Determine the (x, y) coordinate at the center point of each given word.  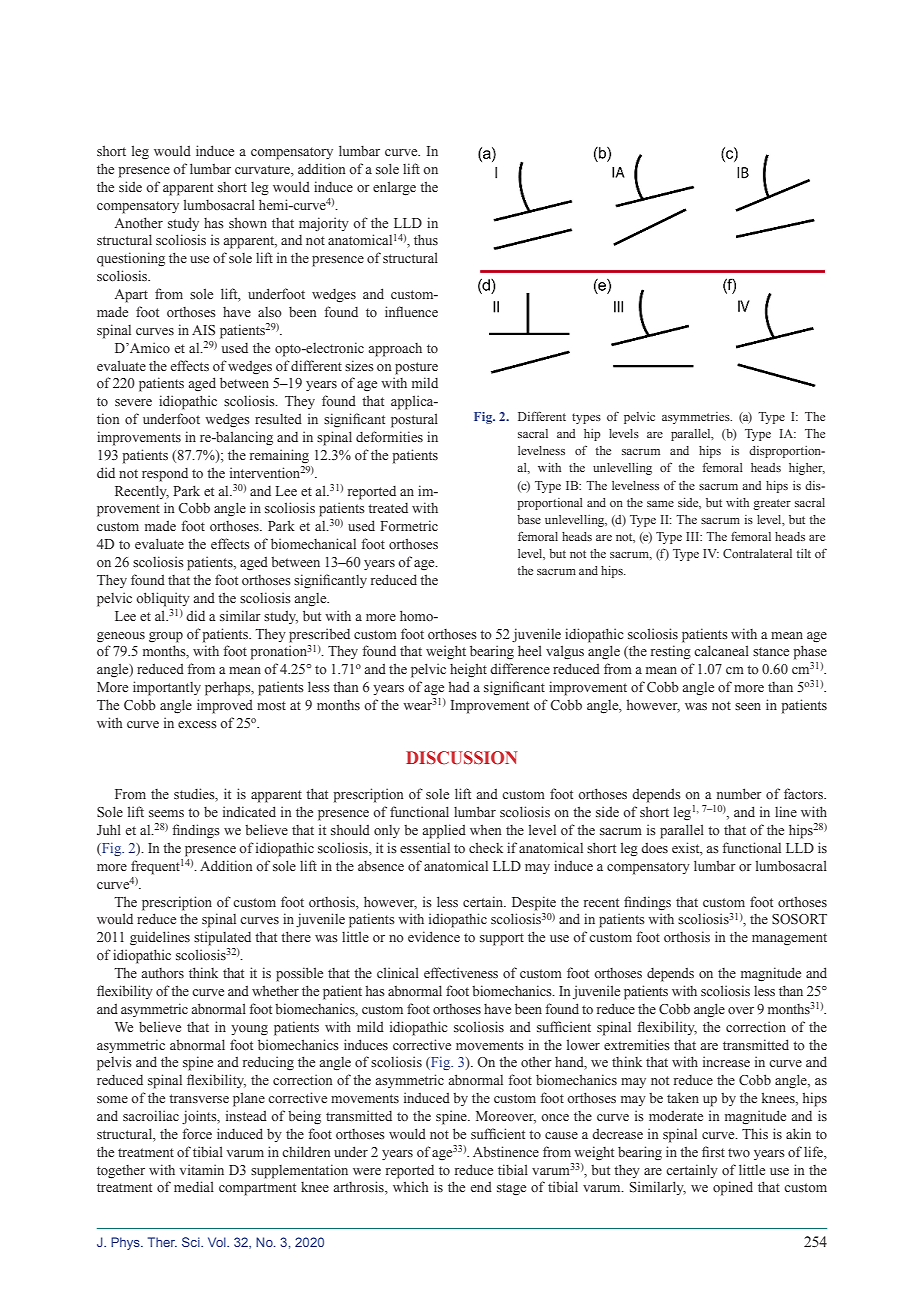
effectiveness (461, 973)
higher (807, 469)
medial (194, 1186)
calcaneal (721, 650)
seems (166, 814)
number (739, 793)
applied (444, 831)
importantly (167, 688)
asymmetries (697, 418)
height (468, 670)
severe (133, 403)
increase (726, 1061)
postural (414, 420)
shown (248, 223)
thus (426, 239)
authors (162, 973)
